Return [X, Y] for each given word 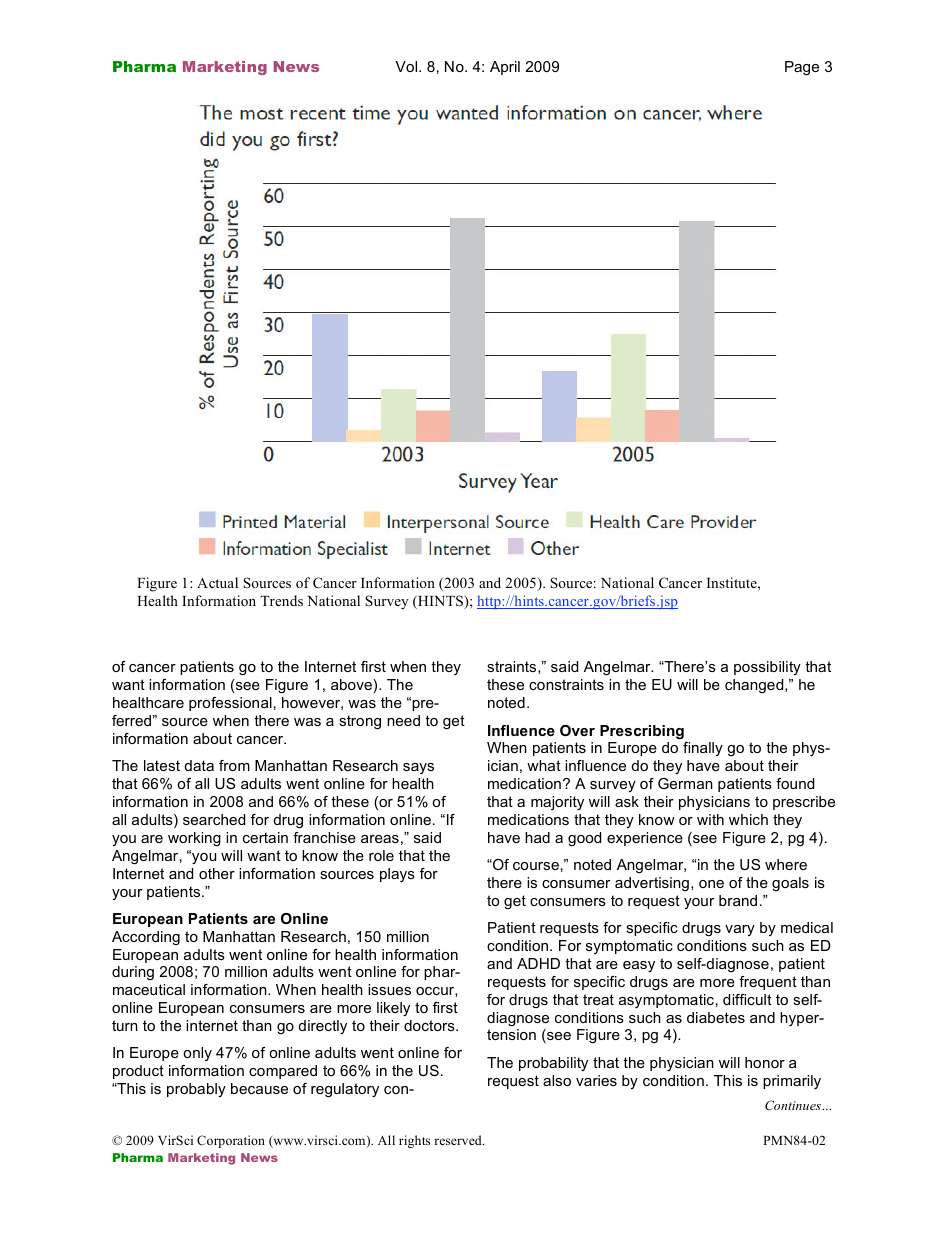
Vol [407, 66]
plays [397, 875]
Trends [281, 600]
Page [802, 68]
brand [738, 900]
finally [703, 749]
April [505, 68]
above [352, 686]
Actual [217, 582]
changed [755, 686]
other [217, 873]
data [199, 765]
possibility [767, 668]
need [403, 720]
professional [230, 704]
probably [196, 1090]
